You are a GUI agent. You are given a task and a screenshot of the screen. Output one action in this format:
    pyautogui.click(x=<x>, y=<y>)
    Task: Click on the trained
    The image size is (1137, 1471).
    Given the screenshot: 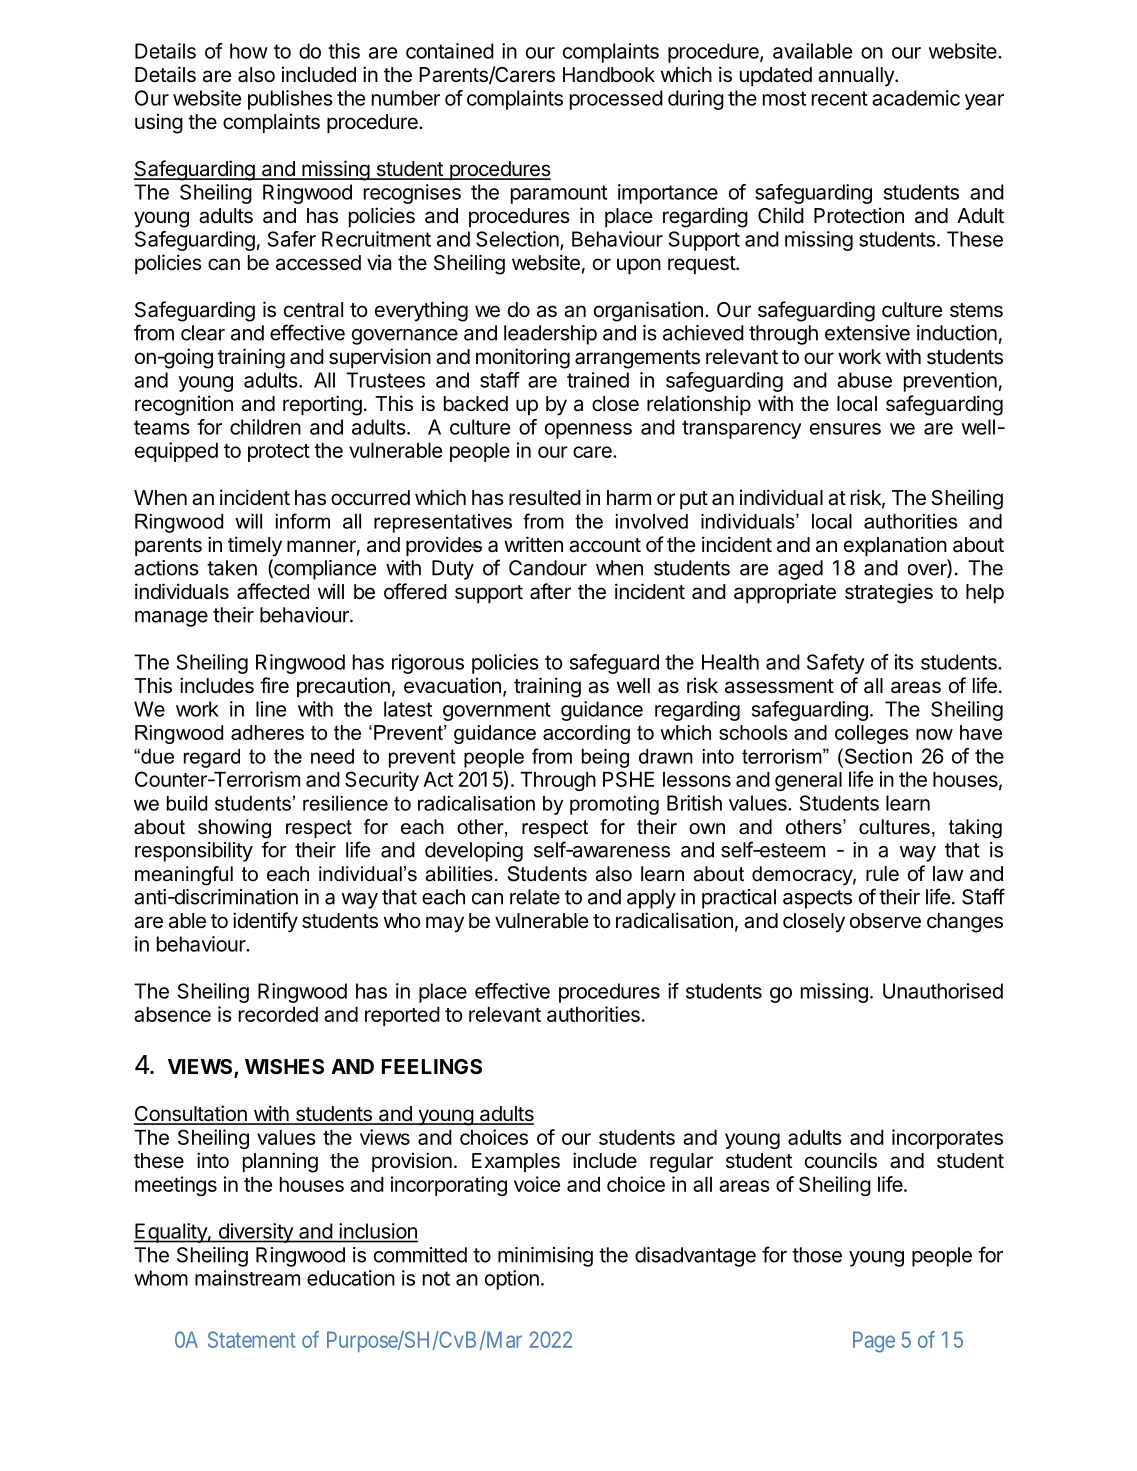 What is the action you would take?
    pyautogui.click(x=598, y=380)
